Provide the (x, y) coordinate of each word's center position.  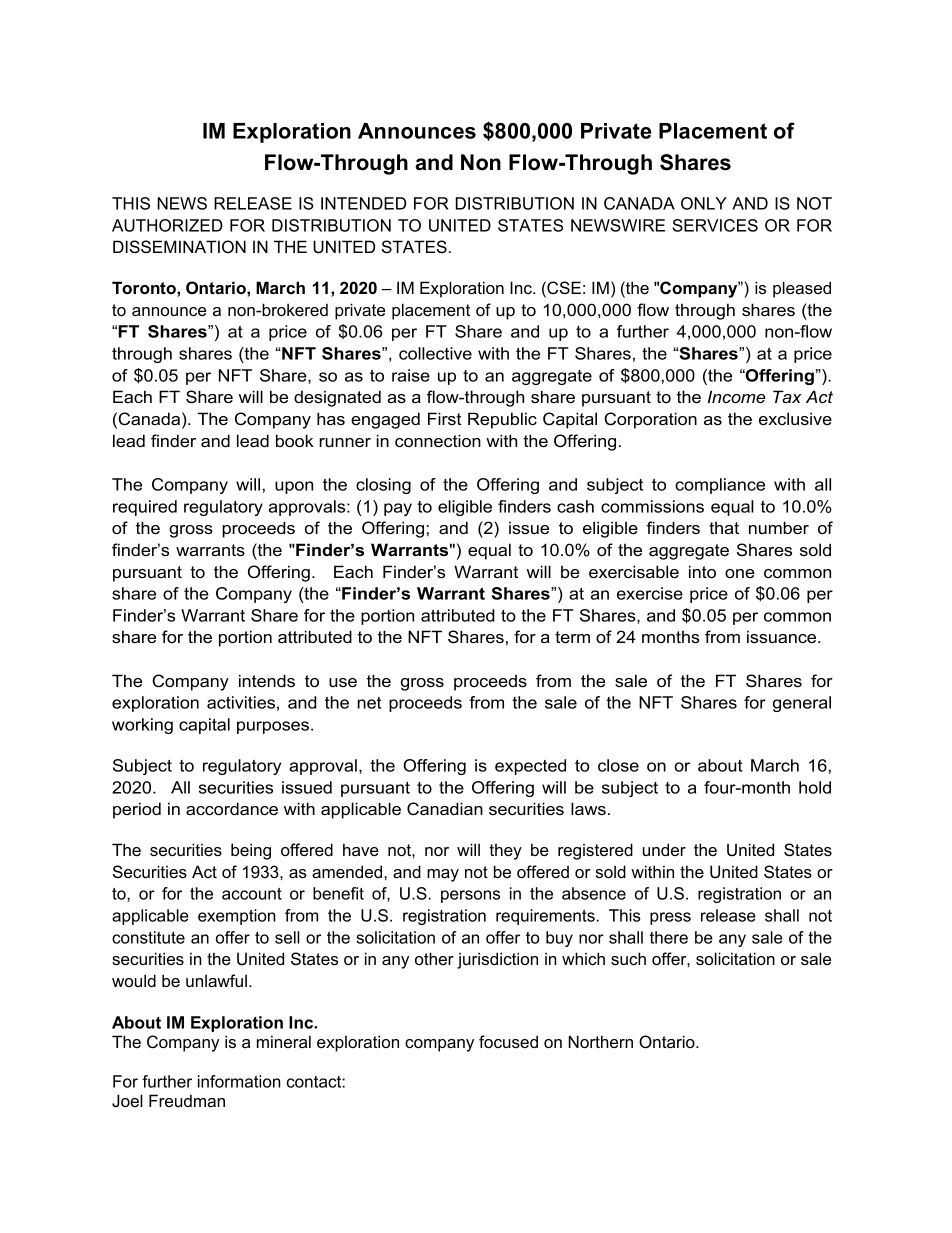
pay (398, 509)
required (145, 508)
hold (815, 787)
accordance (232, 808)
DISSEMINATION (179, 247)
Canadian (445, 809)
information (239, 1081)
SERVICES (715, 225)
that (724, 527)
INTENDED (363, 203)
